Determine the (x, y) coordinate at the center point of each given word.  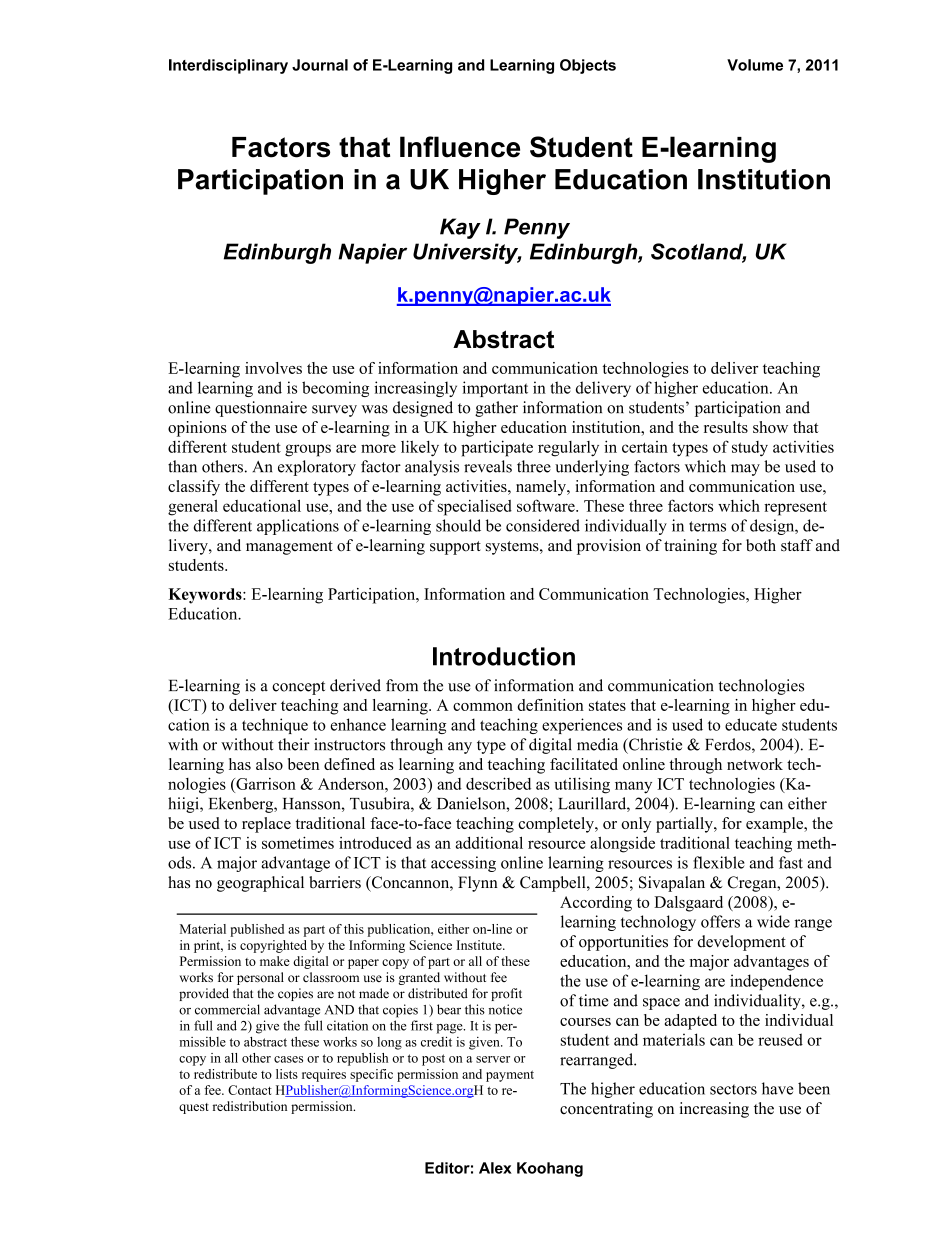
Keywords (206, 596)
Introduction (504, 656)
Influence (460, 147)
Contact (250, 1090)
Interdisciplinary (228, 66)
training (690, 547)
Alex (495, 1168)
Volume (755, 65)
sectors (733, 1089)
